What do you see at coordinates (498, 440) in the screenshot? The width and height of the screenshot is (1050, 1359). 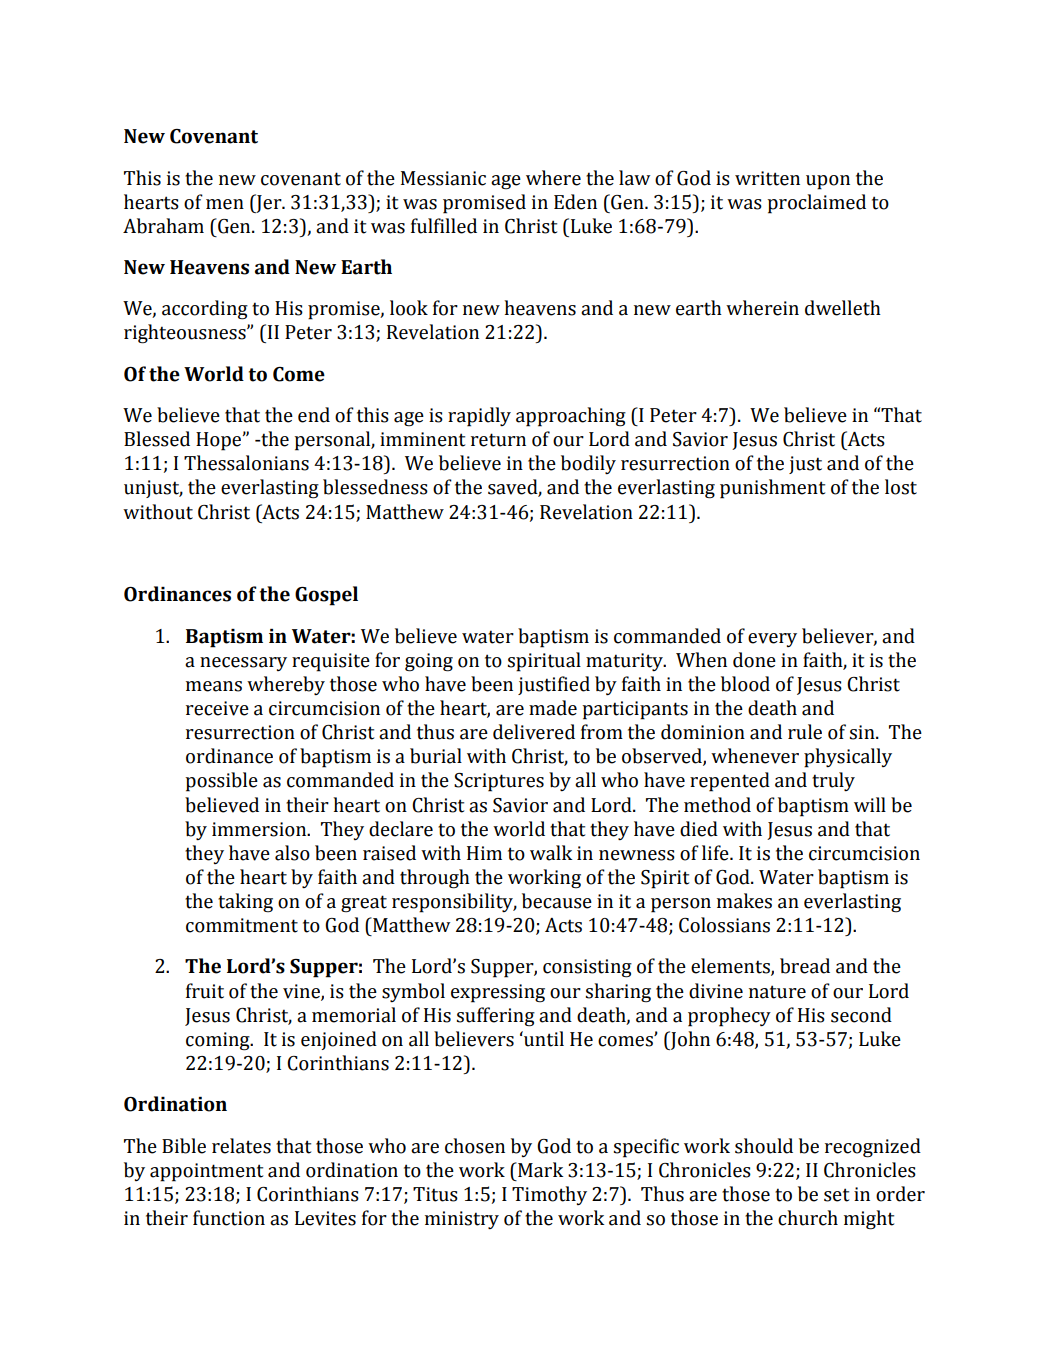 I see `return` at bounding box center [498, 440].
